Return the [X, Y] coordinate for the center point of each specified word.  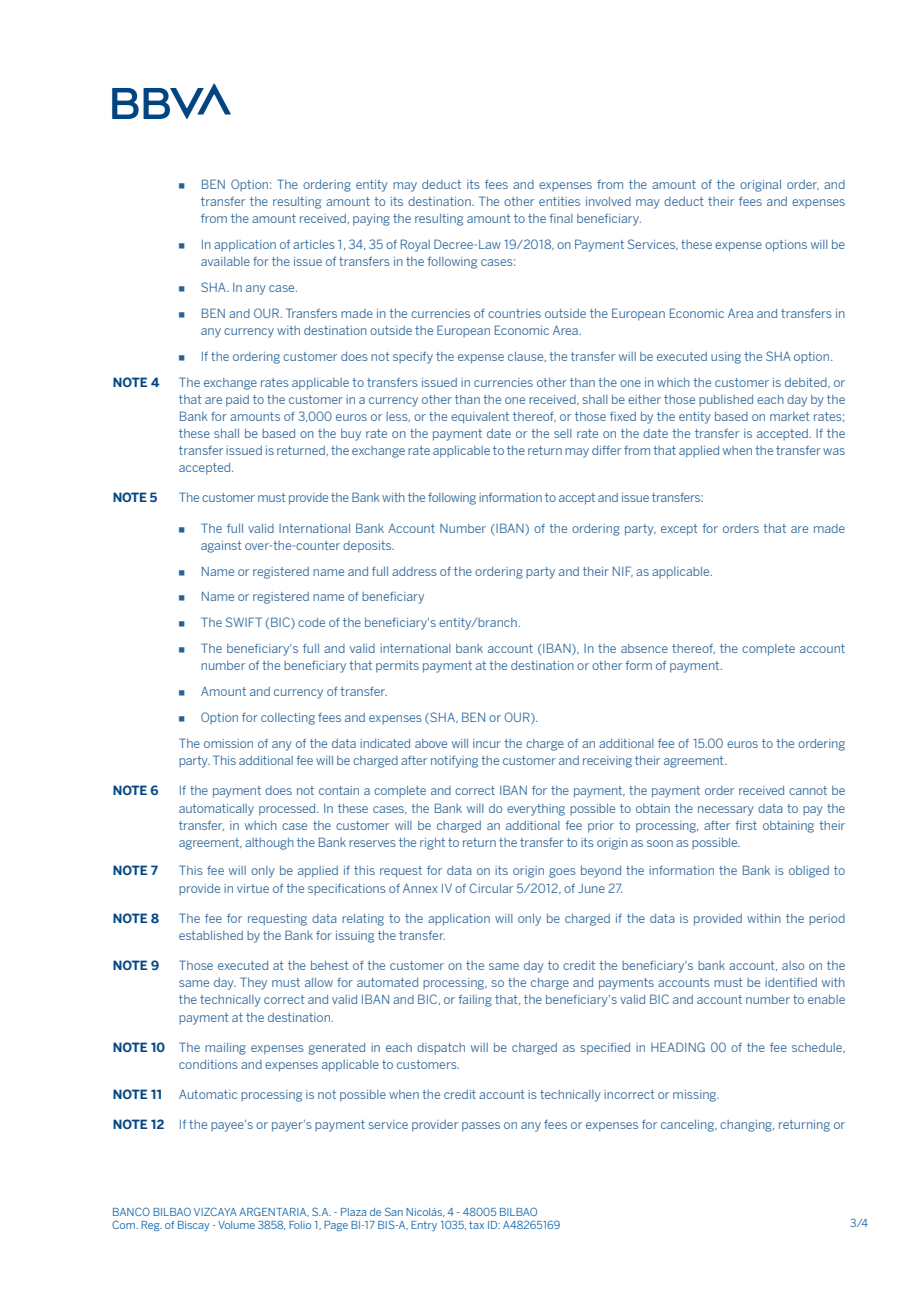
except [679, 530]
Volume [236, 1225]
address [414, 571]
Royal [415, 245]
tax [476, 1225]
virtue [253, 888]
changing [747, 1126]
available [225, 261]
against [221, 547]
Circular [491, 888]
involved [608, 201]
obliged [809, 872]
